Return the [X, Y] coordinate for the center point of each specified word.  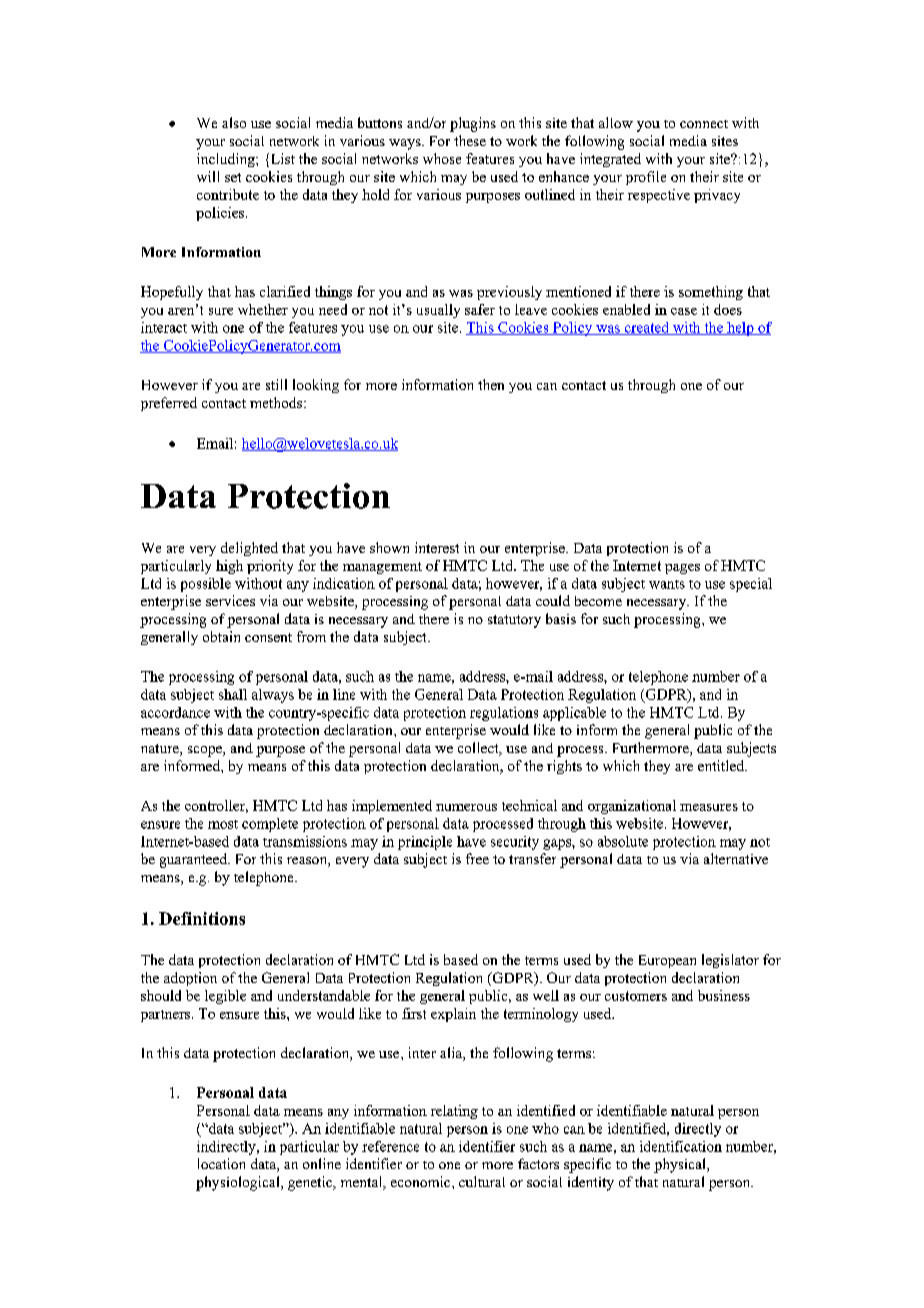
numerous [466, 807]
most [223, 824]
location [221, 1163]
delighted [249, 549]
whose [442, 158]
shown [389, 547]
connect [704, 124]
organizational [632, 807]
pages [682, 569]
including [227, 160]
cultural [482, 1181]
